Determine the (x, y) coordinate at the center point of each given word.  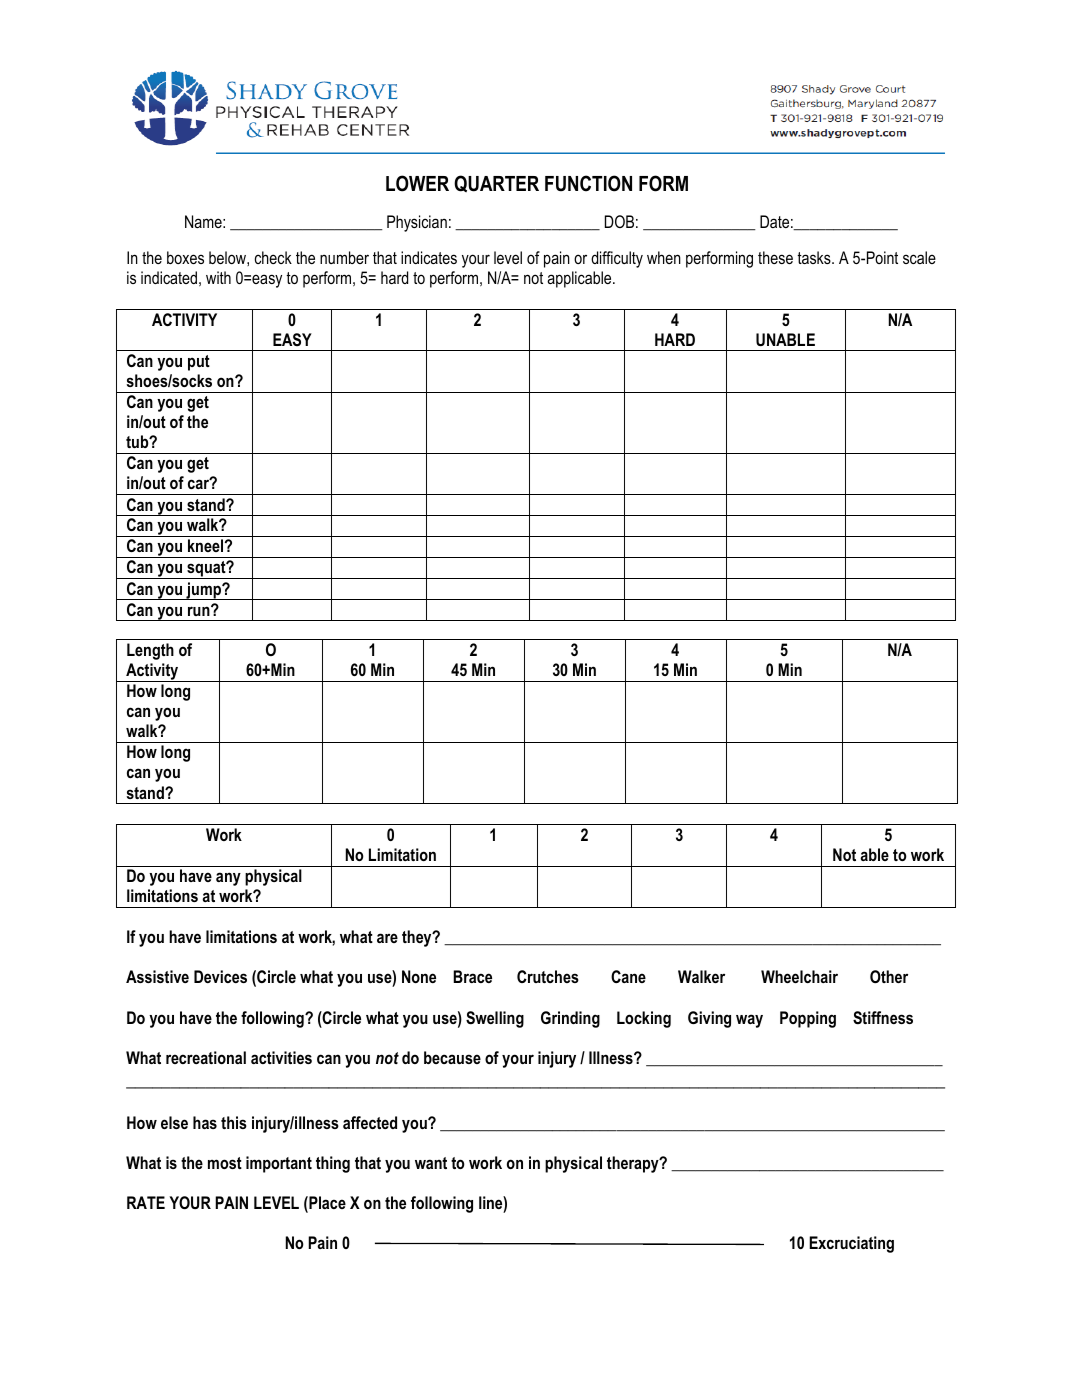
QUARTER (496, 183)
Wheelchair (799, 976)
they (418, 938)
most (225, 1163)
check (273, 257)
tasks (815, 257)
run (200, 610)
